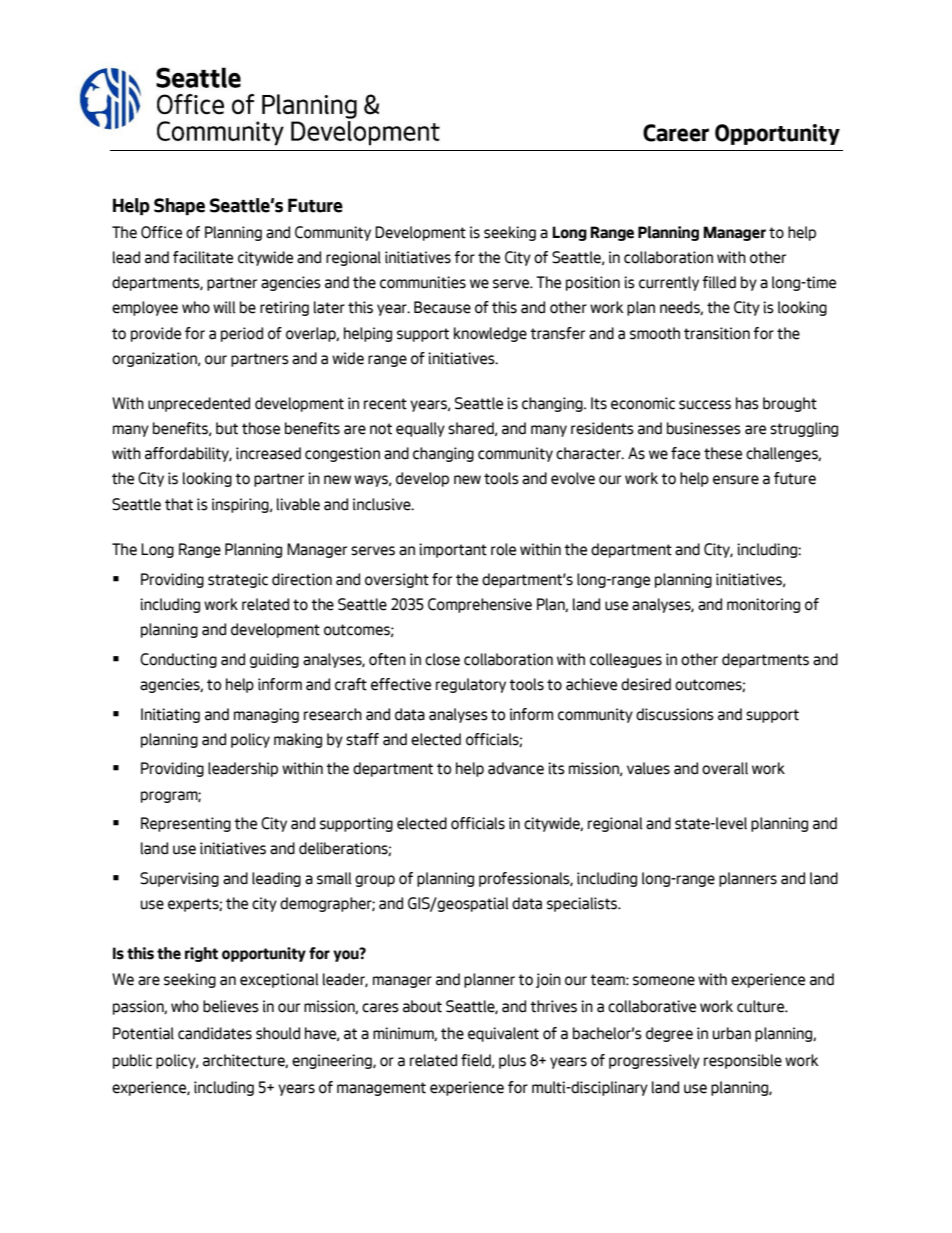  I want to click on Comprehensive, so click(480, 605).
